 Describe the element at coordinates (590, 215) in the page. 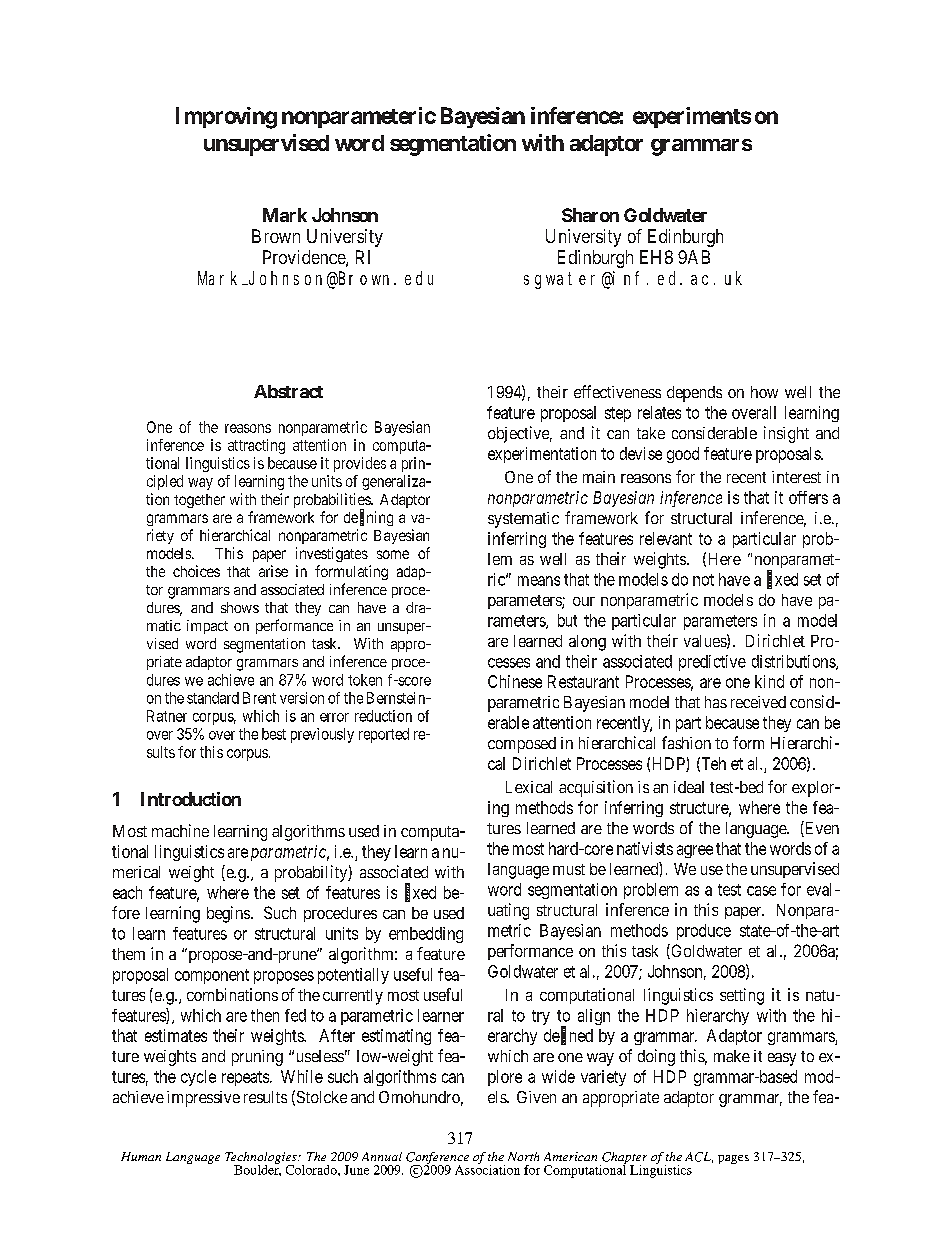

I see `Sharon` at that location.
